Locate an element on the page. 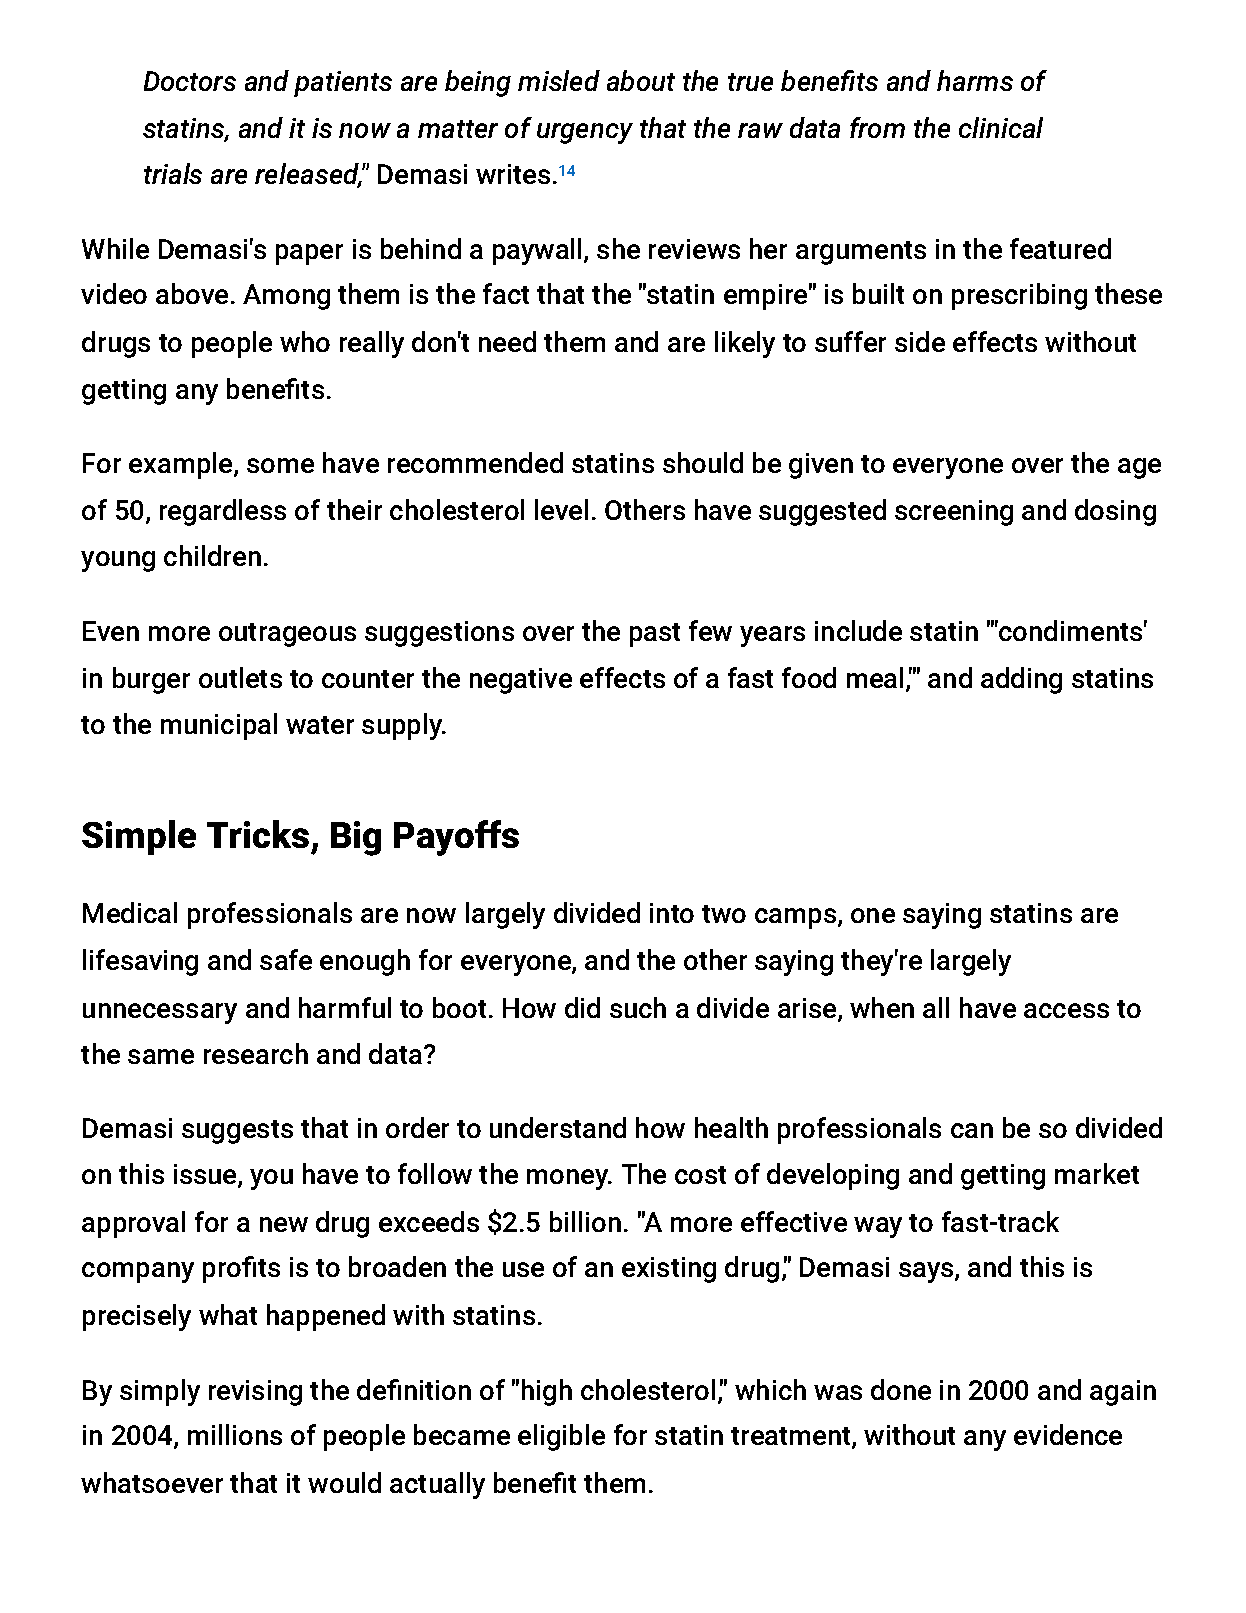 Image resolution: width=1246 pixels, height=1613 pixels. who is located at coordinates (305, 341).
